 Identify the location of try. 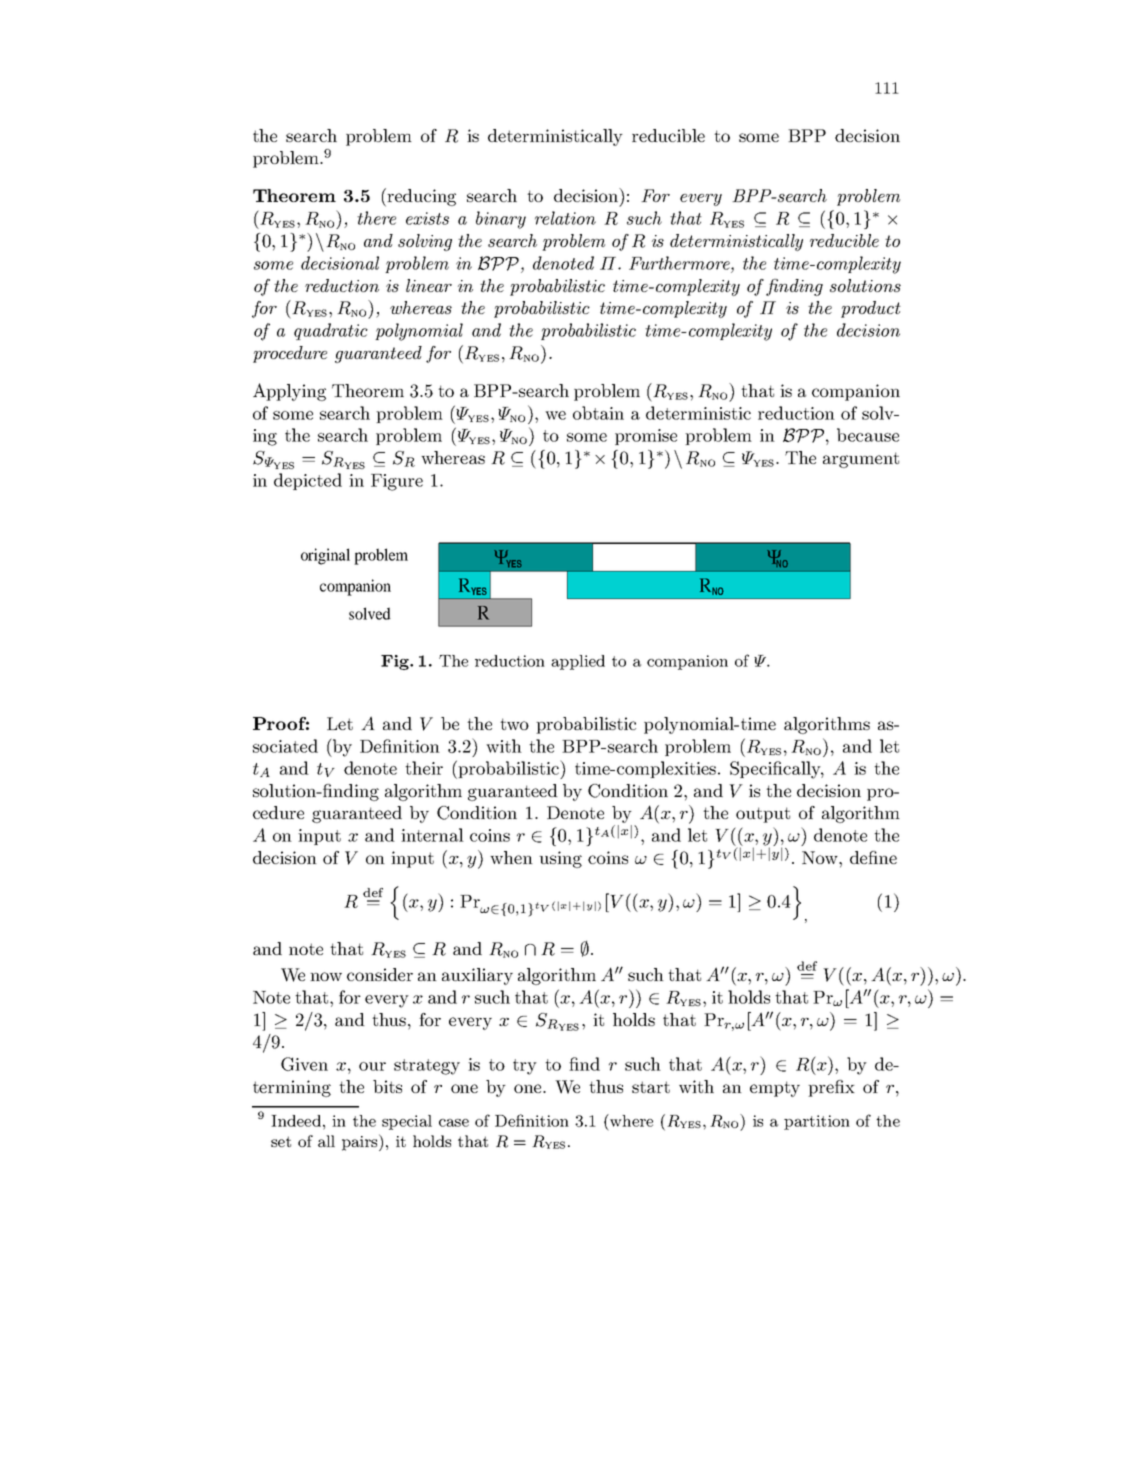
(525, 1067).
